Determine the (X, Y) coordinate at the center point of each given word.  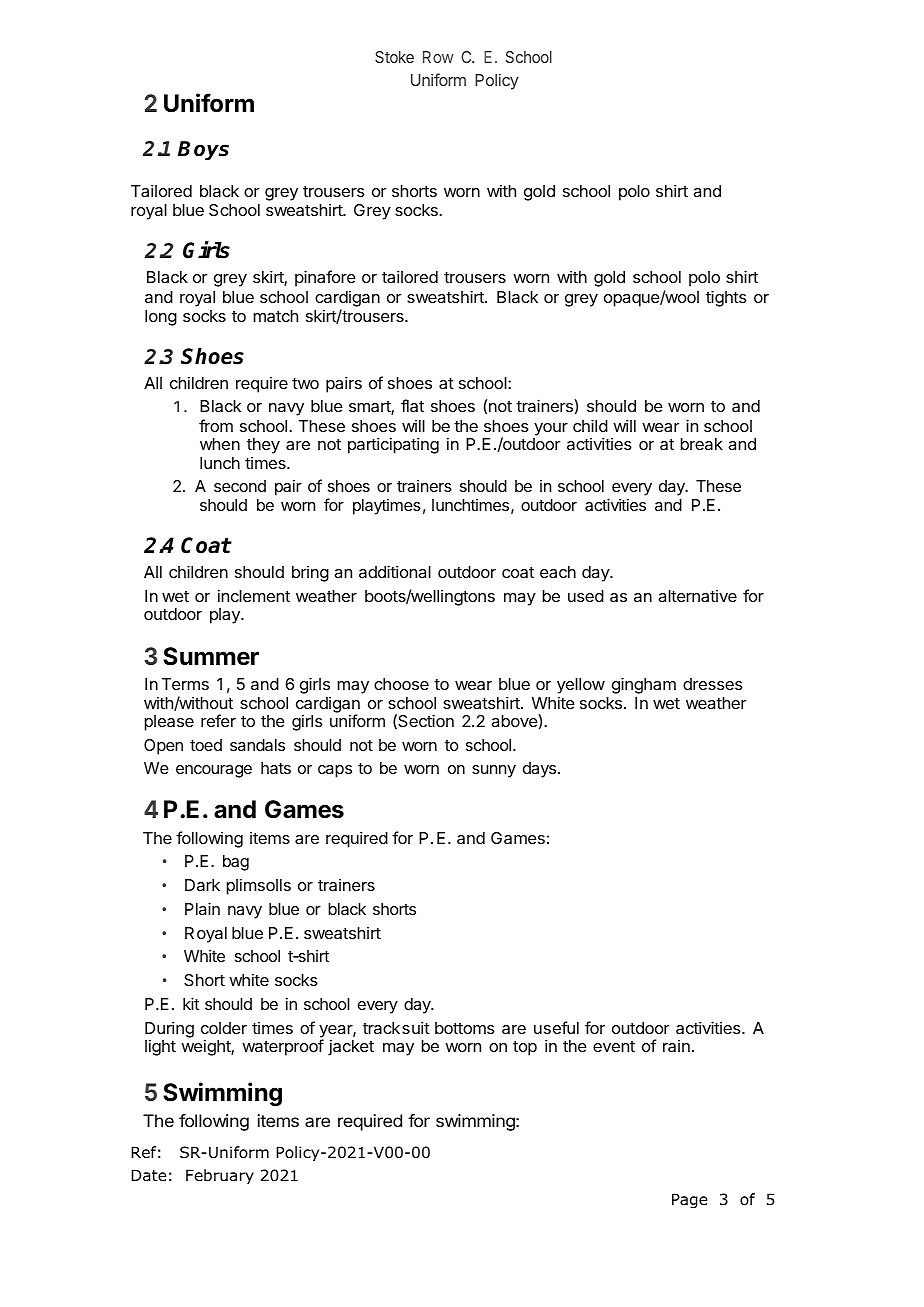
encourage (214, 771)
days (539, 770)
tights (726, 298)
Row (438, 57)
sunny (494, 771)
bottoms (465, 1028)
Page (689, 1200)
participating (393, 445)
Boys (203, 150)
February (220, 1176)
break (701, 444)
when (220, 444)
